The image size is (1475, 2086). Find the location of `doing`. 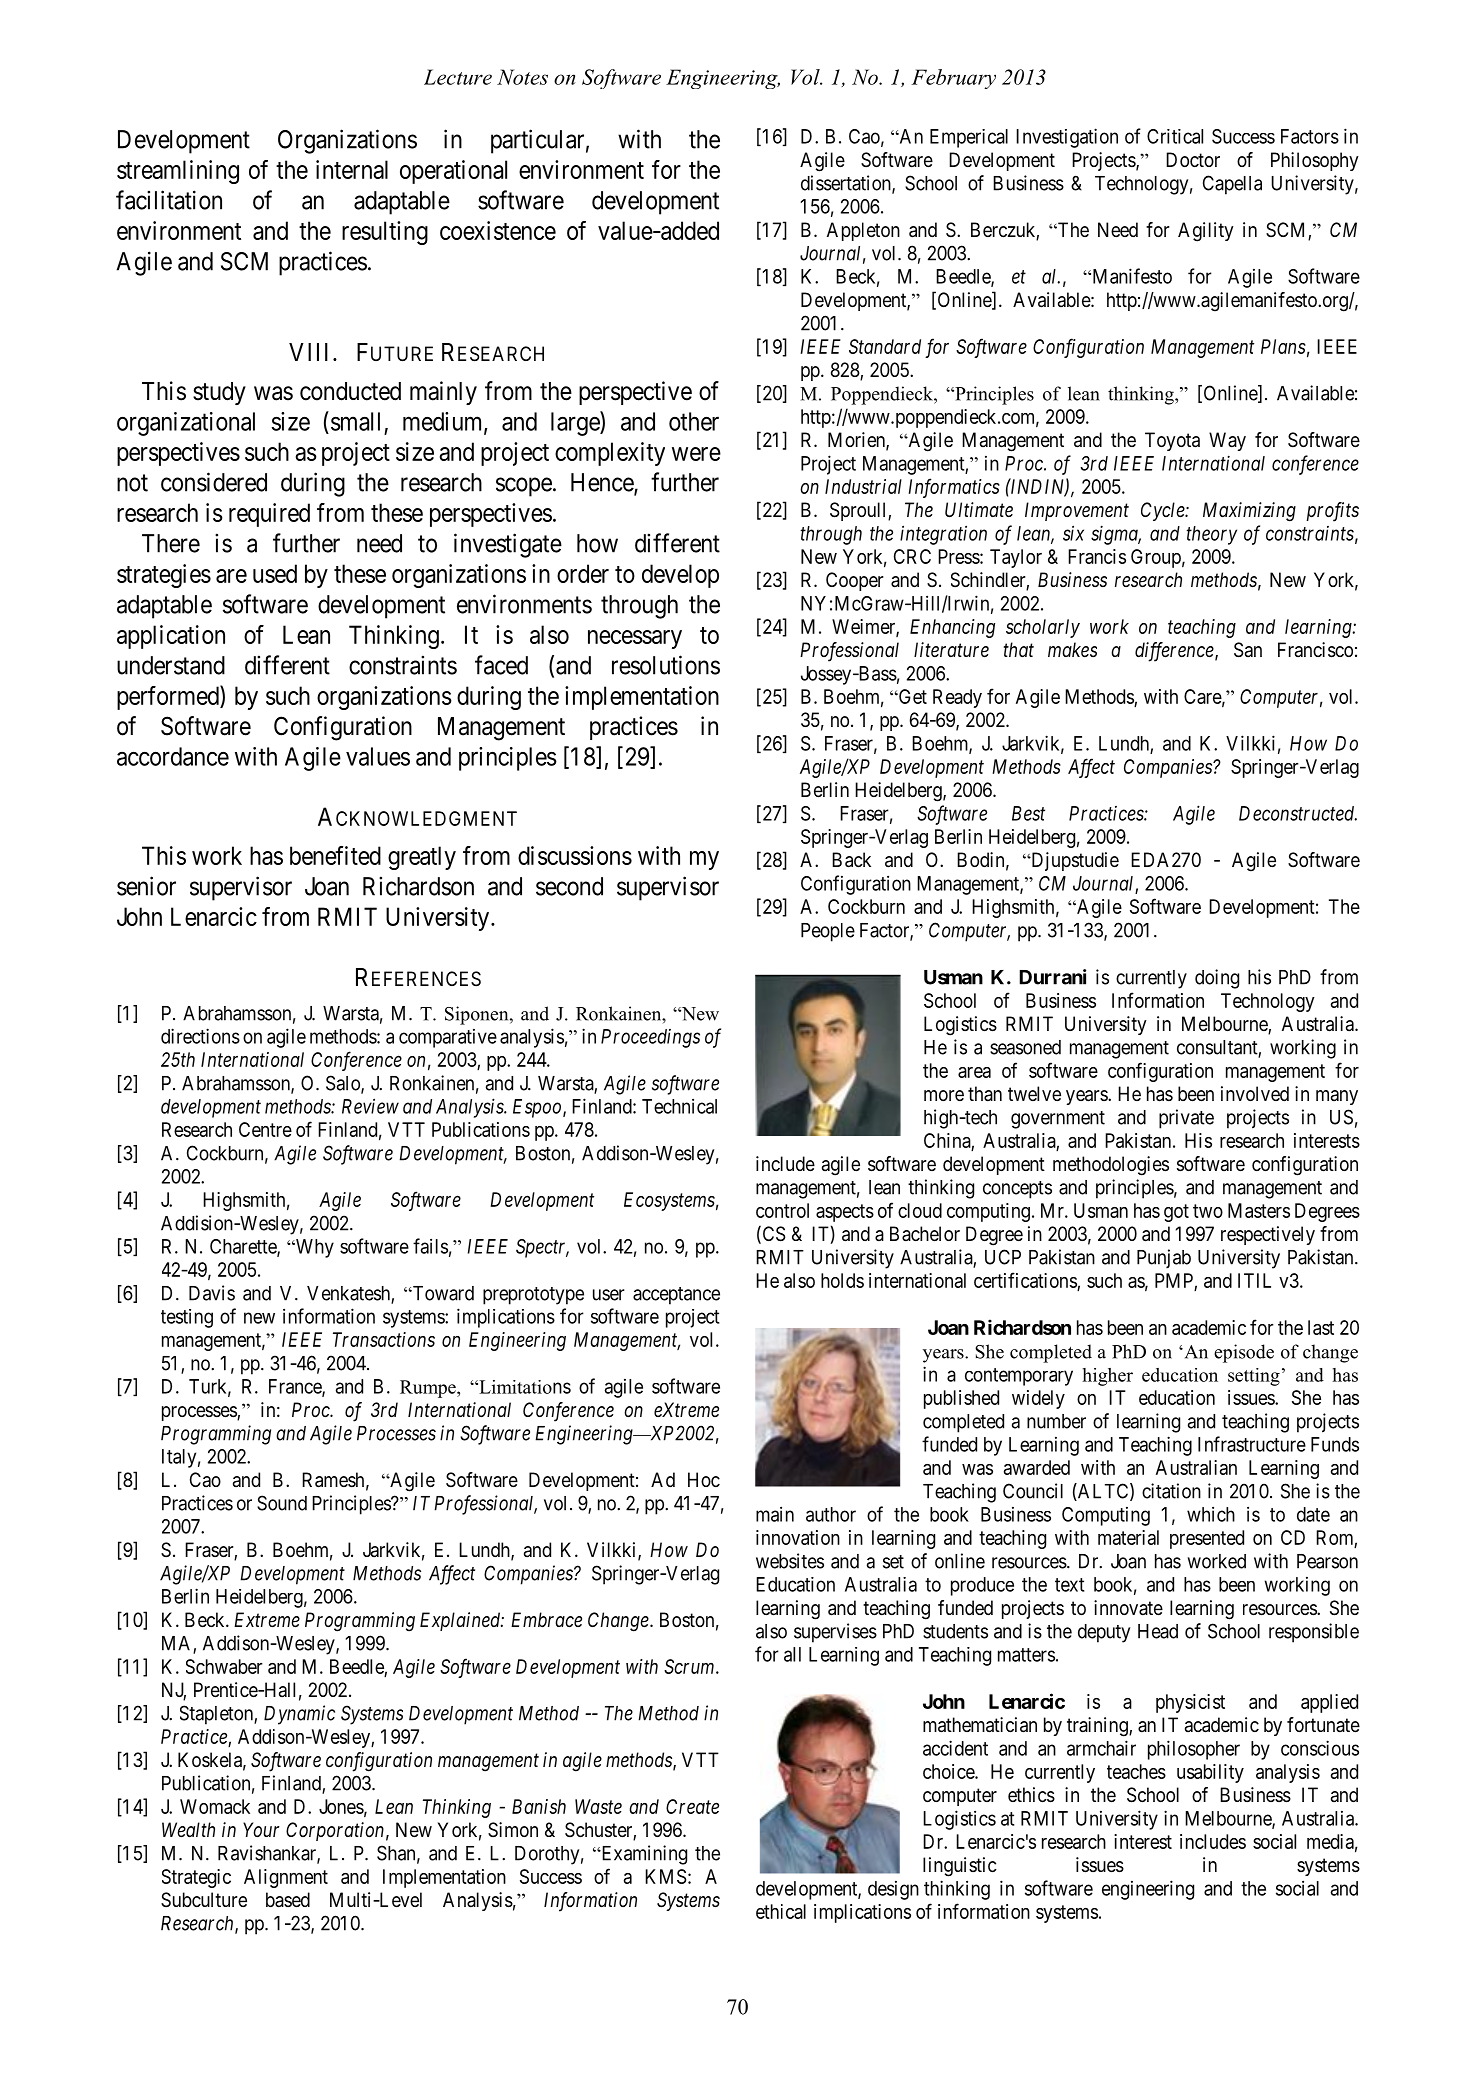

doing is located at coordinates (1217, 979).
